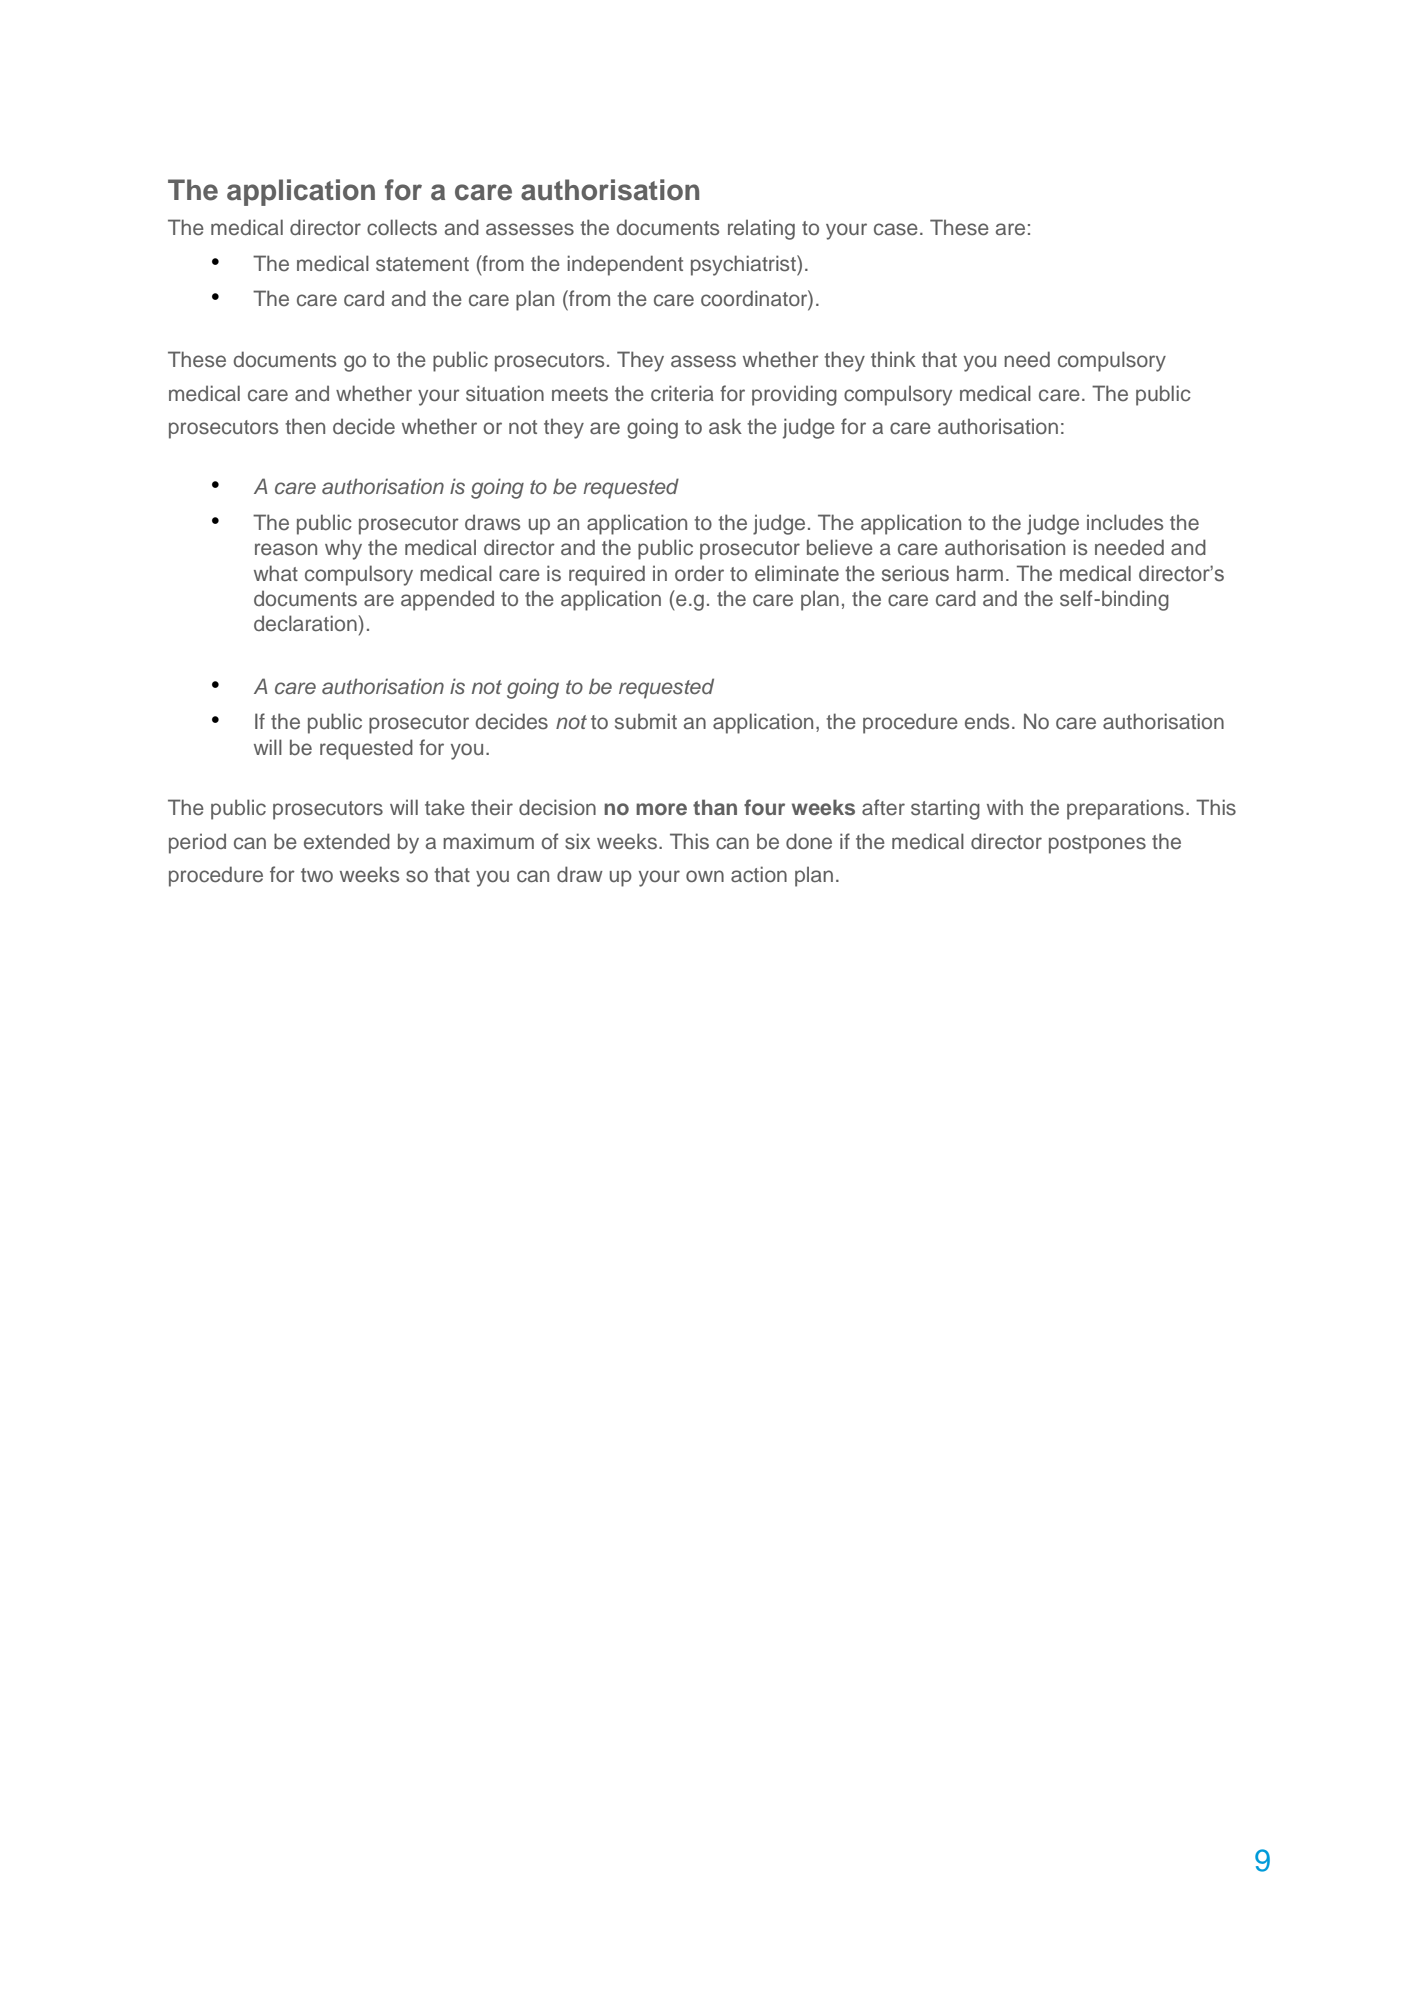  I want to click on reason, so click(286, 549).
